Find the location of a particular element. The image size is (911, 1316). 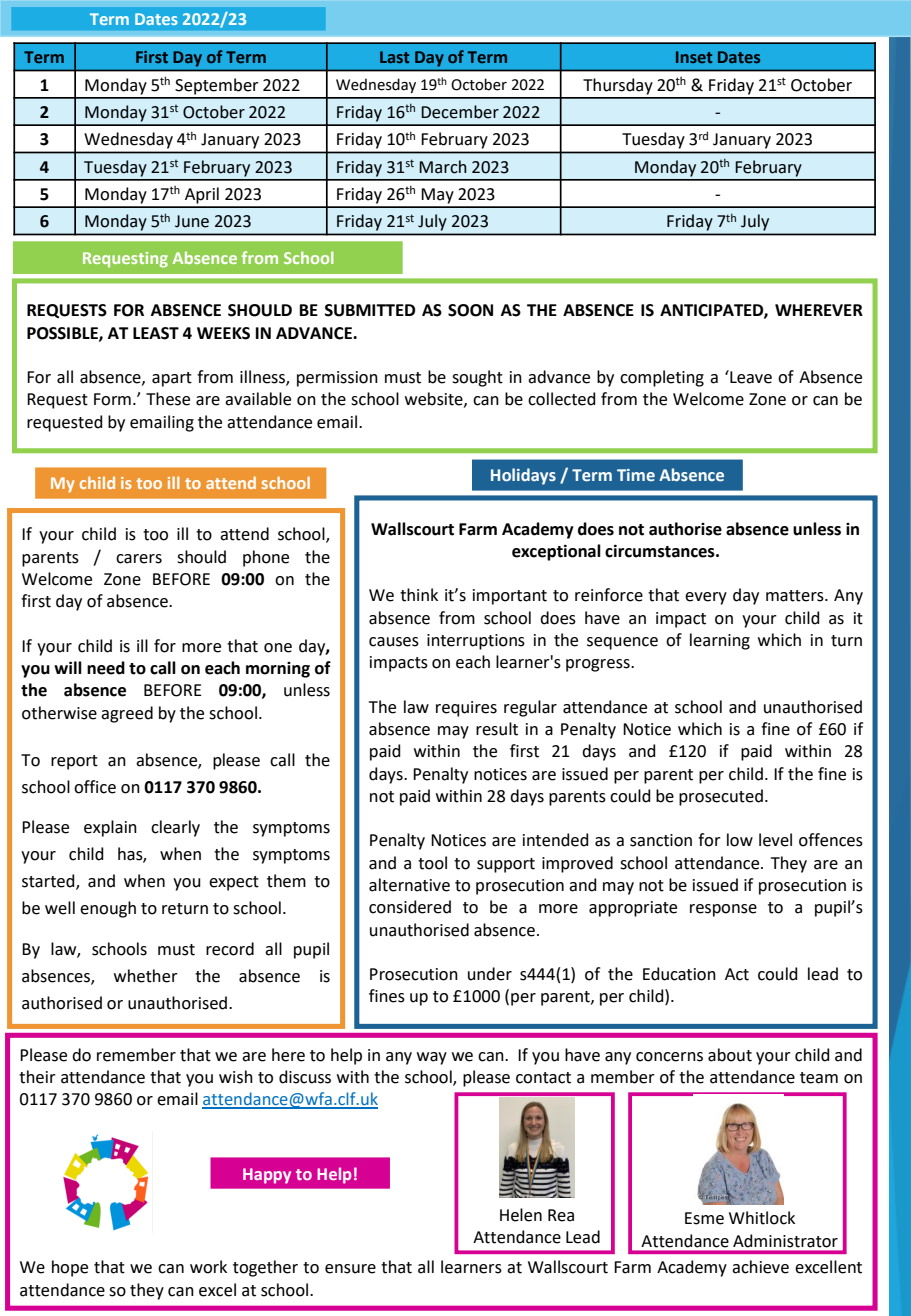

December is located at coordinates (460, 112).
